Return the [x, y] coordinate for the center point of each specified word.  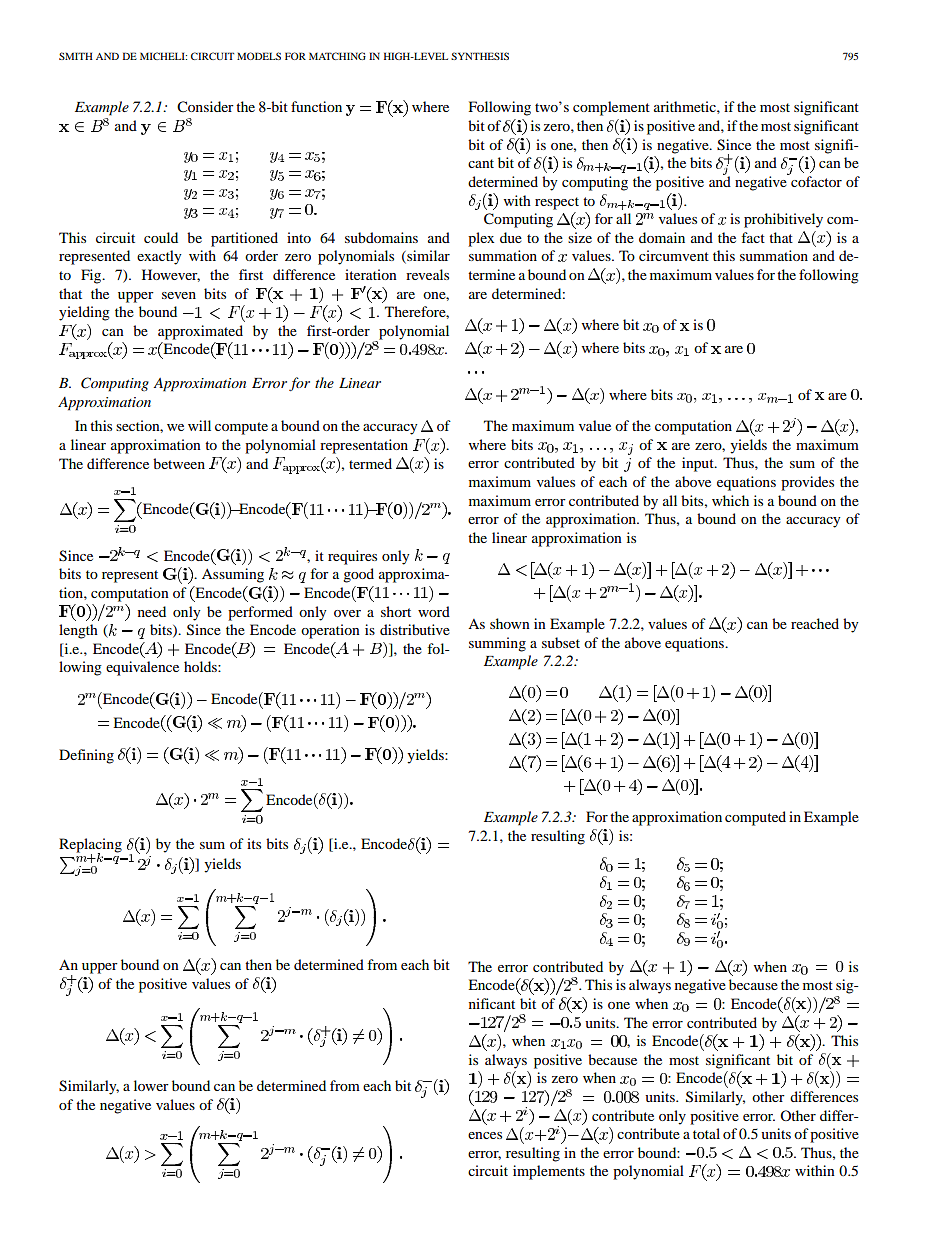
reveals [427, 274]
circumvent [674, 255]
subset [561, 642]
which [730, 500]
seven [179, 295]
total [706, 1133]
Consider [205, 107]
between [179, 463]
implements [549, 1172]
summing [497, 644]
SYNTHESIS [480, 56]
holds [201, 666]
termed [370, 463]
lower [151, 1085]
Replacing [90, 846]
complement [611, 108]
